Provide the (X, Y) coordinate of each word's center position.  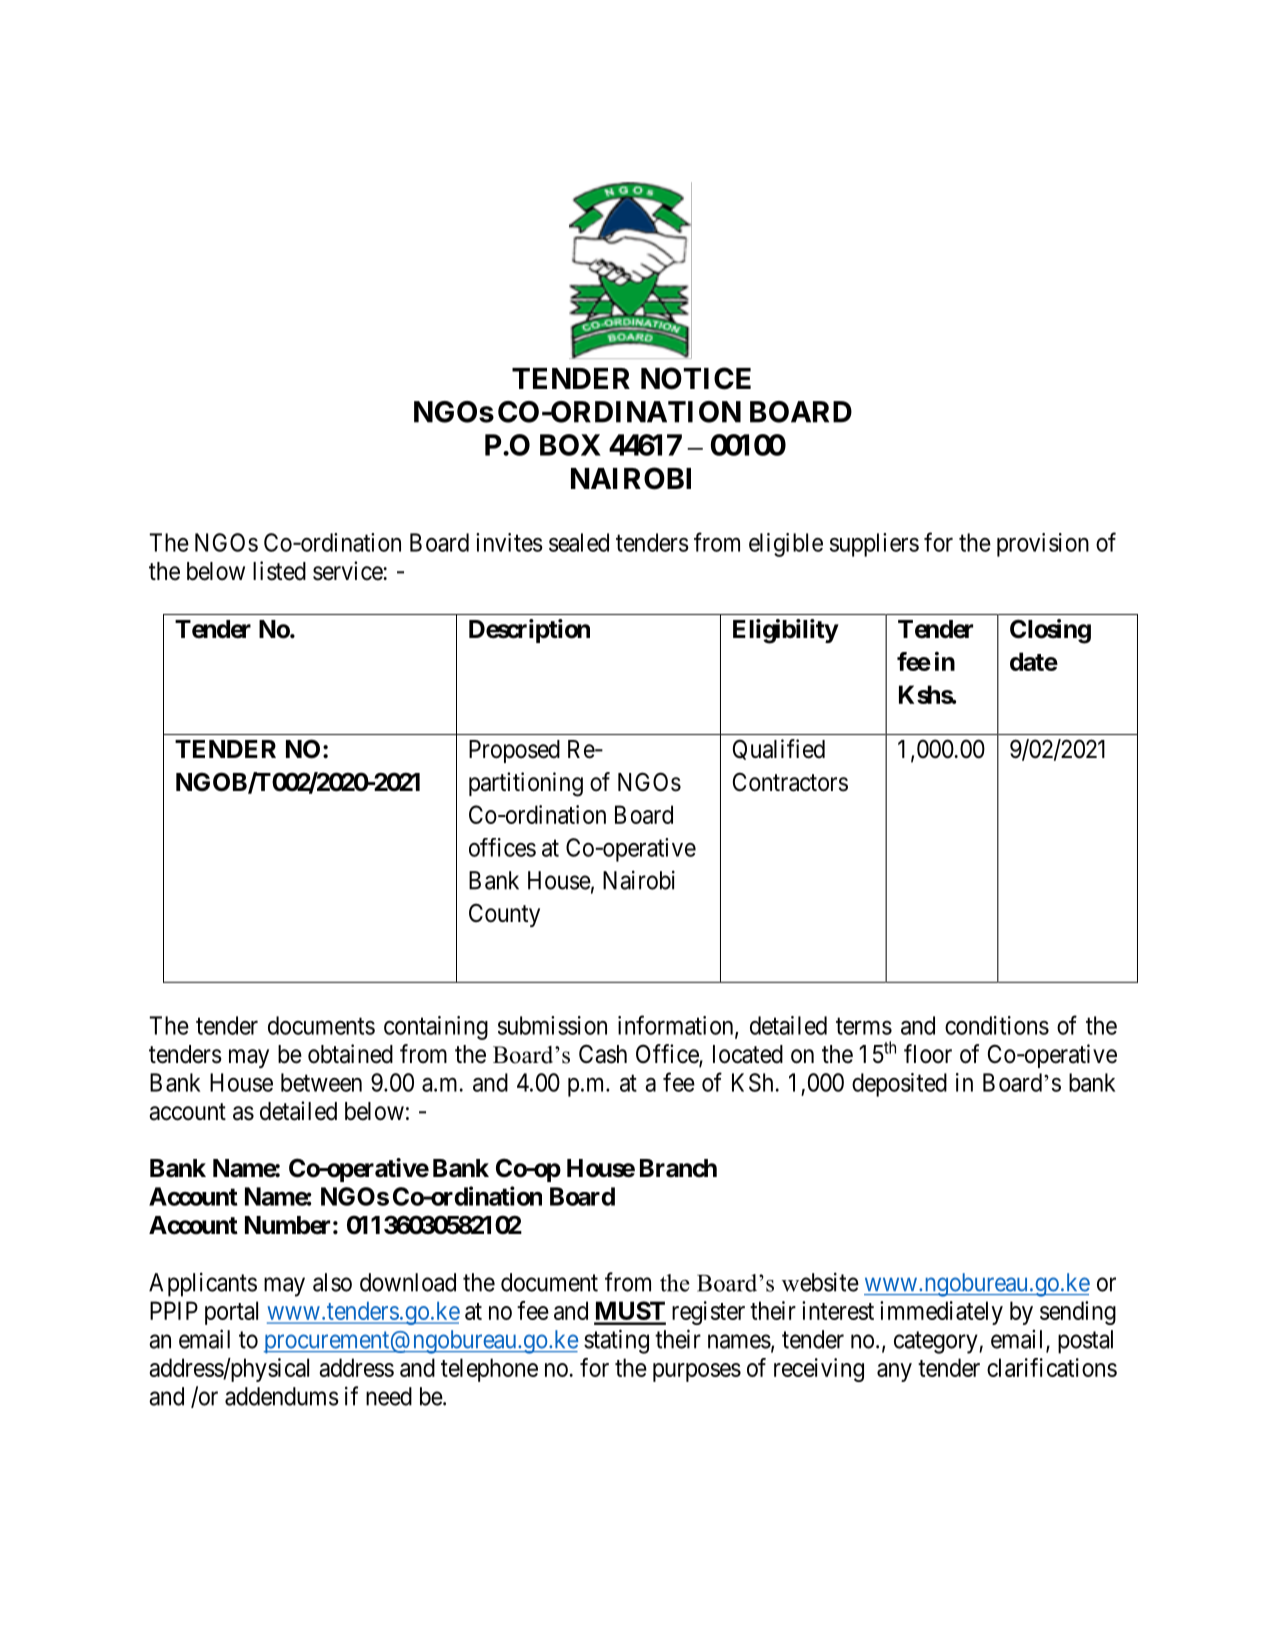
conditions (997, 1025)
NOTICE (696, 378)
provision (1043, 545)
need (389, 1396)
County (504, 915)
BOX (570, 445)
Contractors (790, 782)
